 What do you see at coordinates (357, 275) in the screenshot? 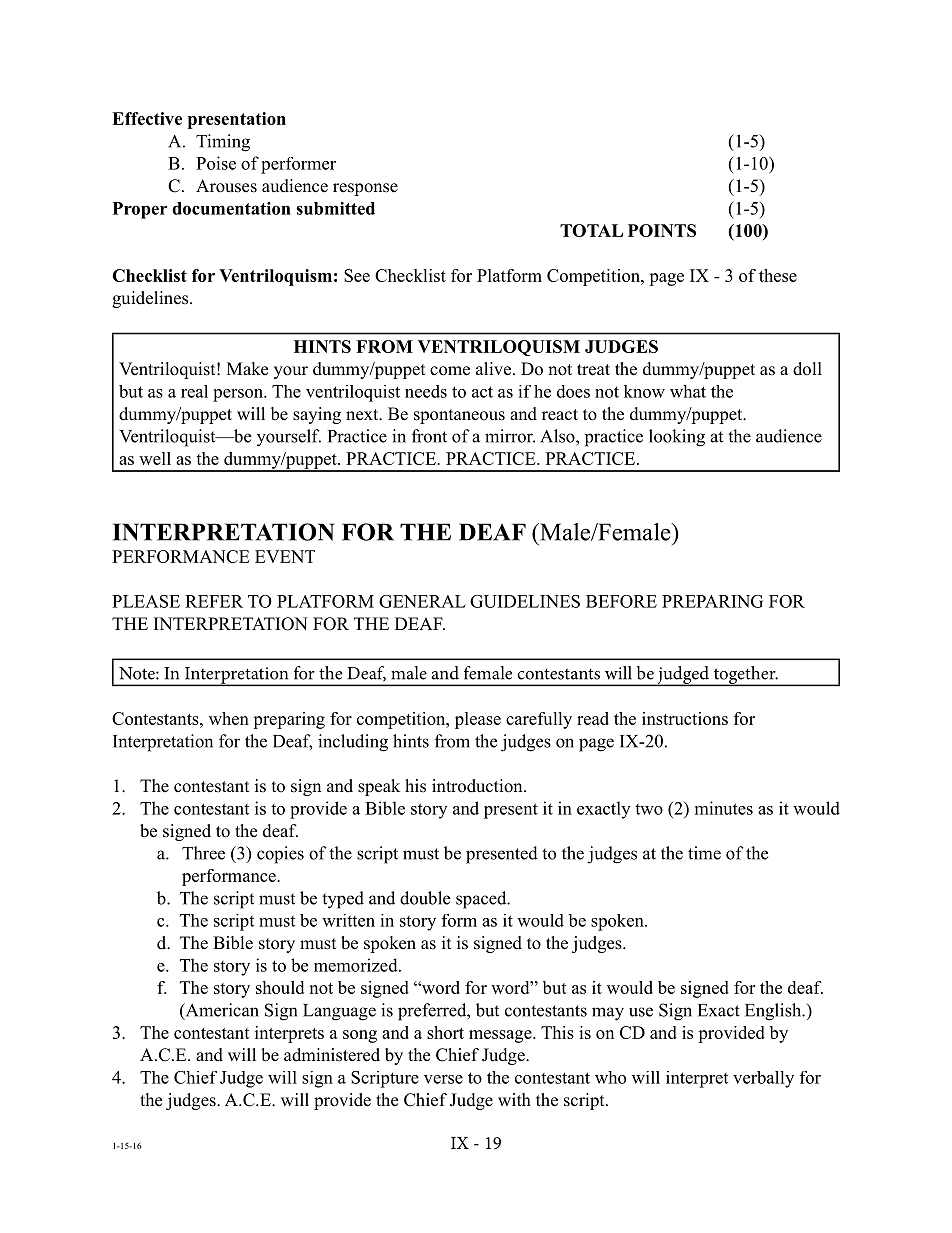
I see `See` at bounding box center [357, 275].
